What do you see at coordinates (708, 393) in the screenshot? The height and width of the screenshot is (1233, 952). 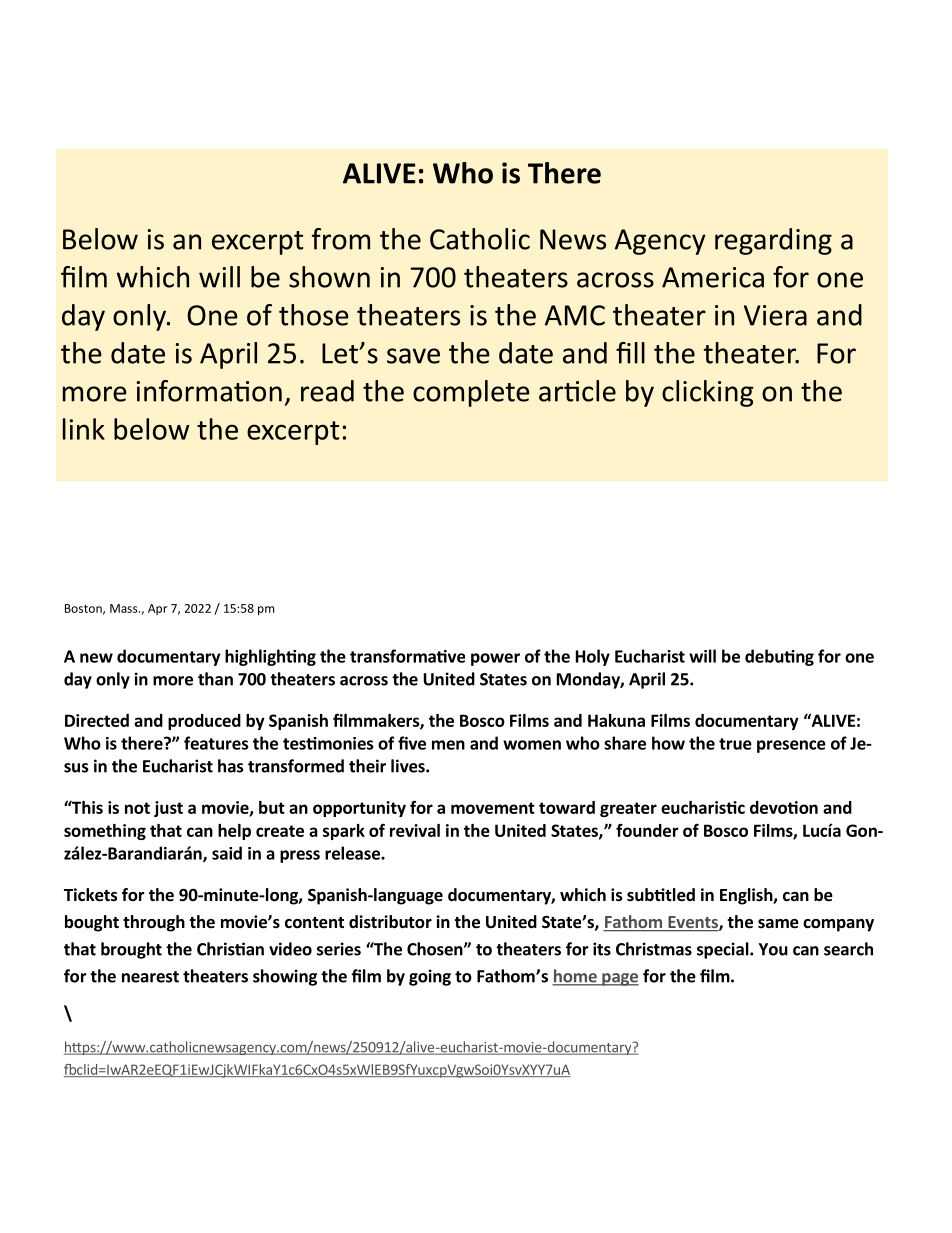 I see `clicking` at bounding box center [708, 393].
